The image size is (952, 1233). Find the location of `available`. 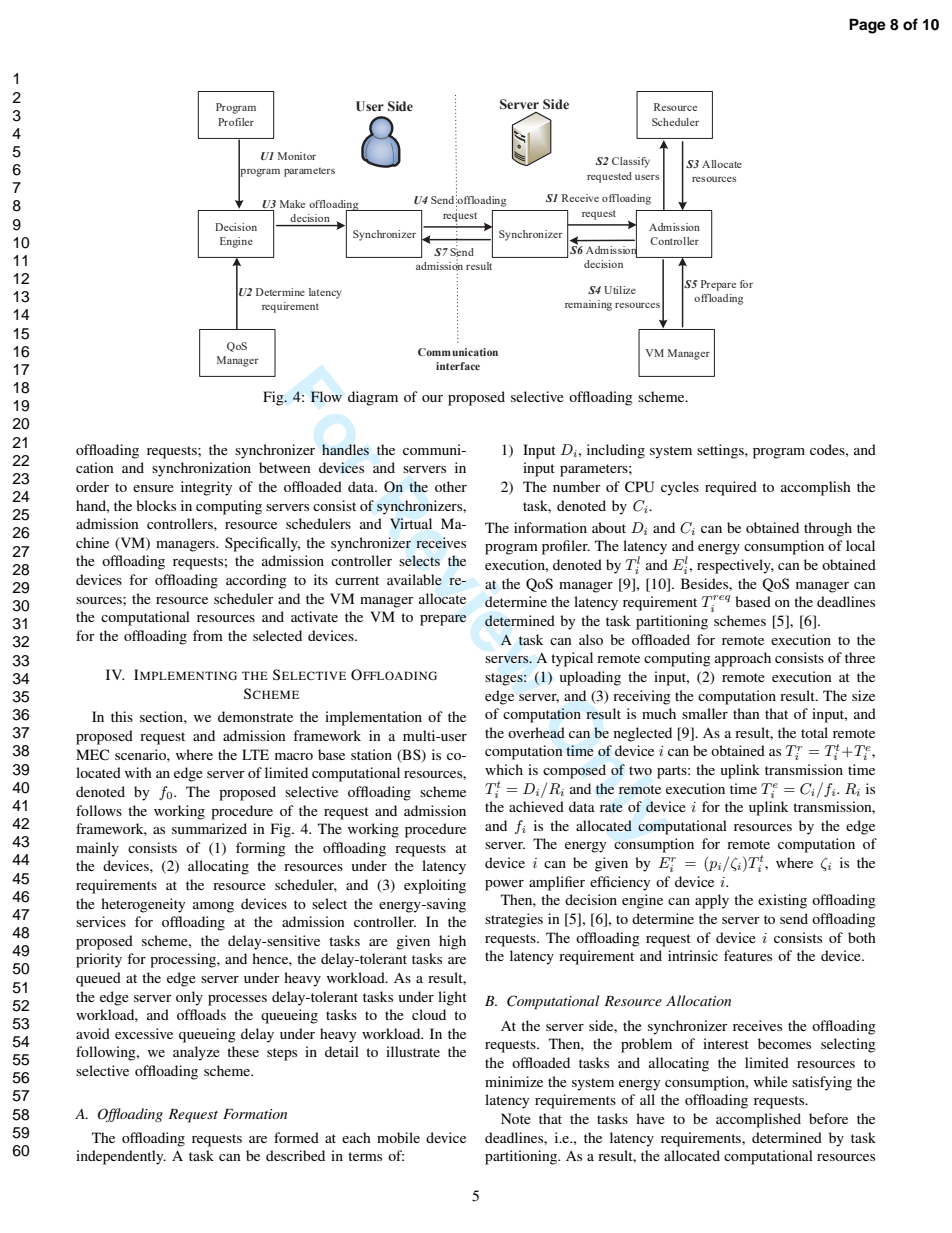

available is located at coordinates (414, 579).
